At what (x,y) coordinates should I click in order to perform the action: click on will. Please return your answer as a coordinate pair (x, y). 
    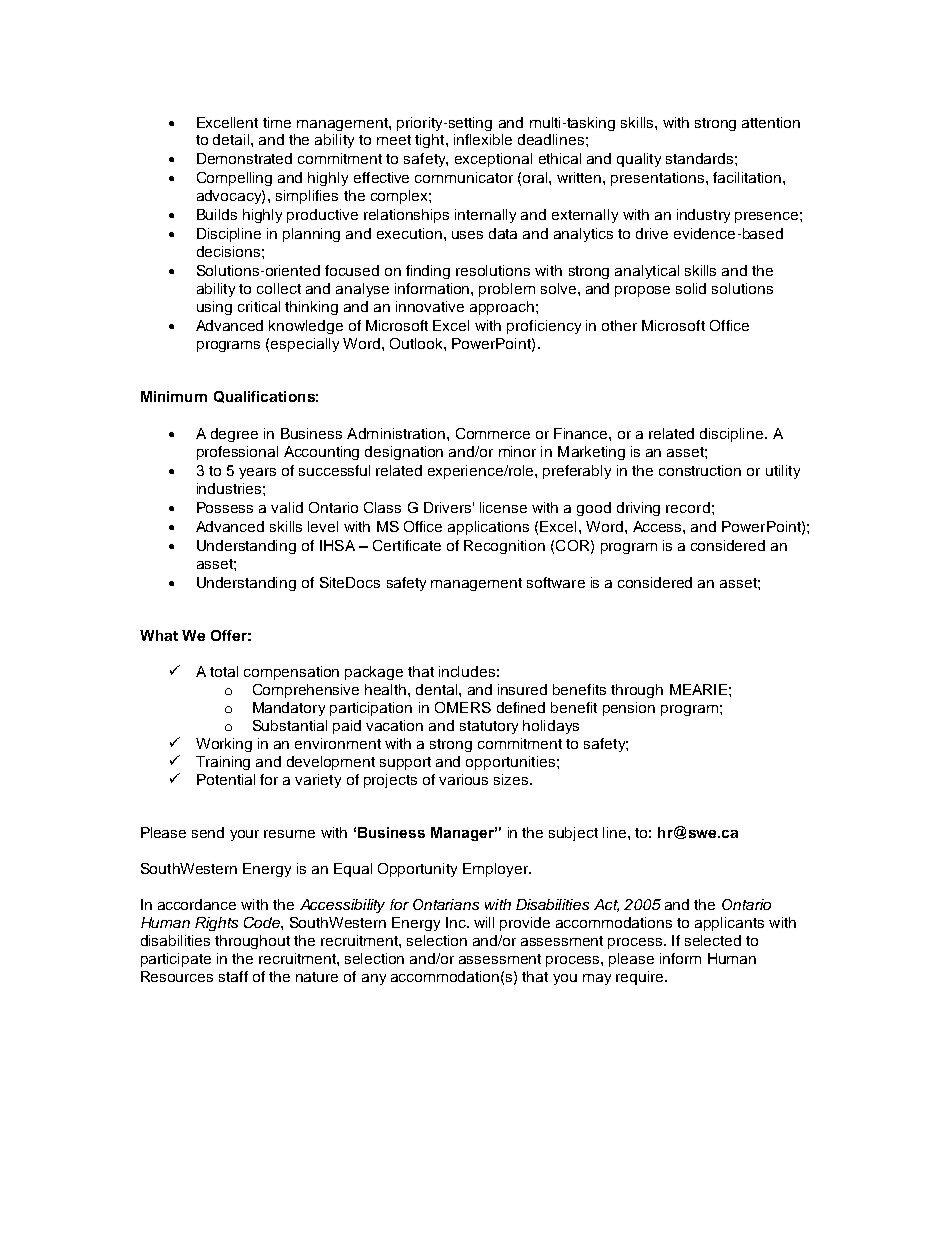
    Looking at the image, I should click on (484, 922).
